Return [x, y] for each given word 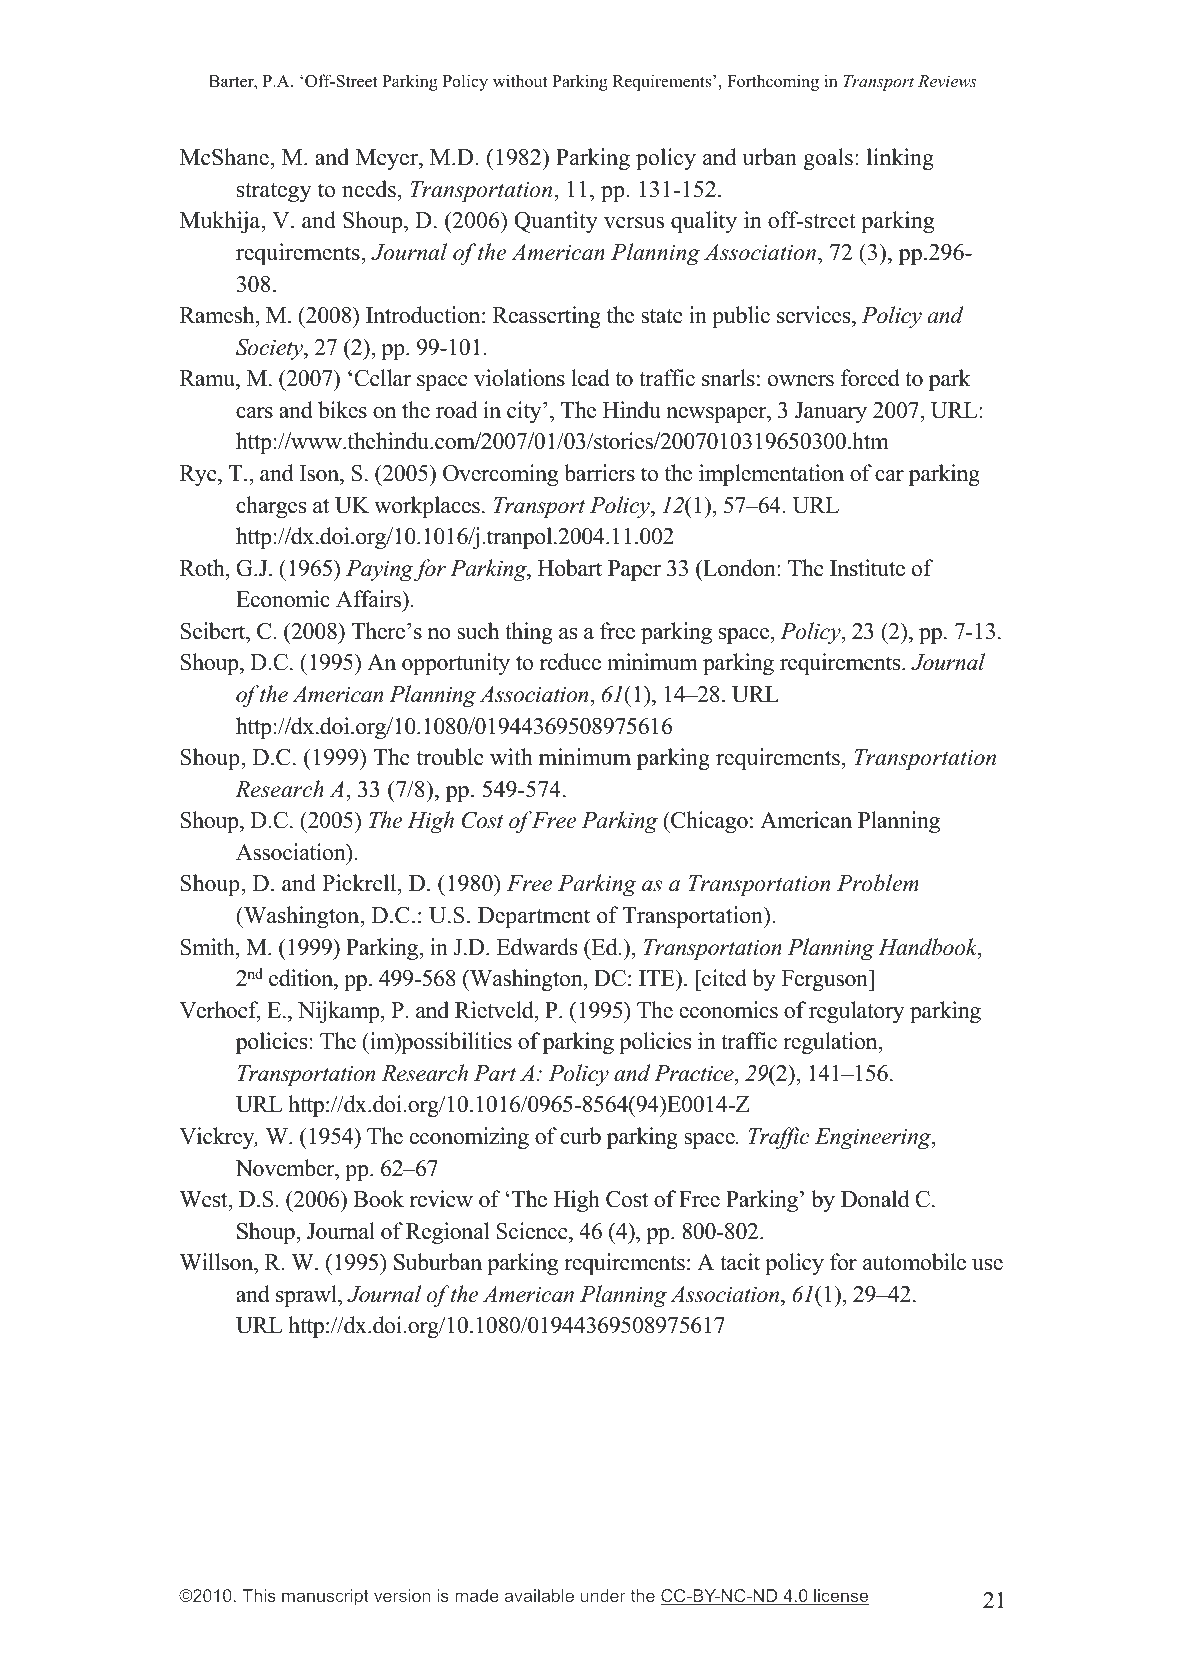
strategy [274, 192]
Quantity [556, 222]
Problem [878, 883]
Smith [208, 947]
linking [900, 159]
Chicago [708, 822]
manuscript [325, 1597]
